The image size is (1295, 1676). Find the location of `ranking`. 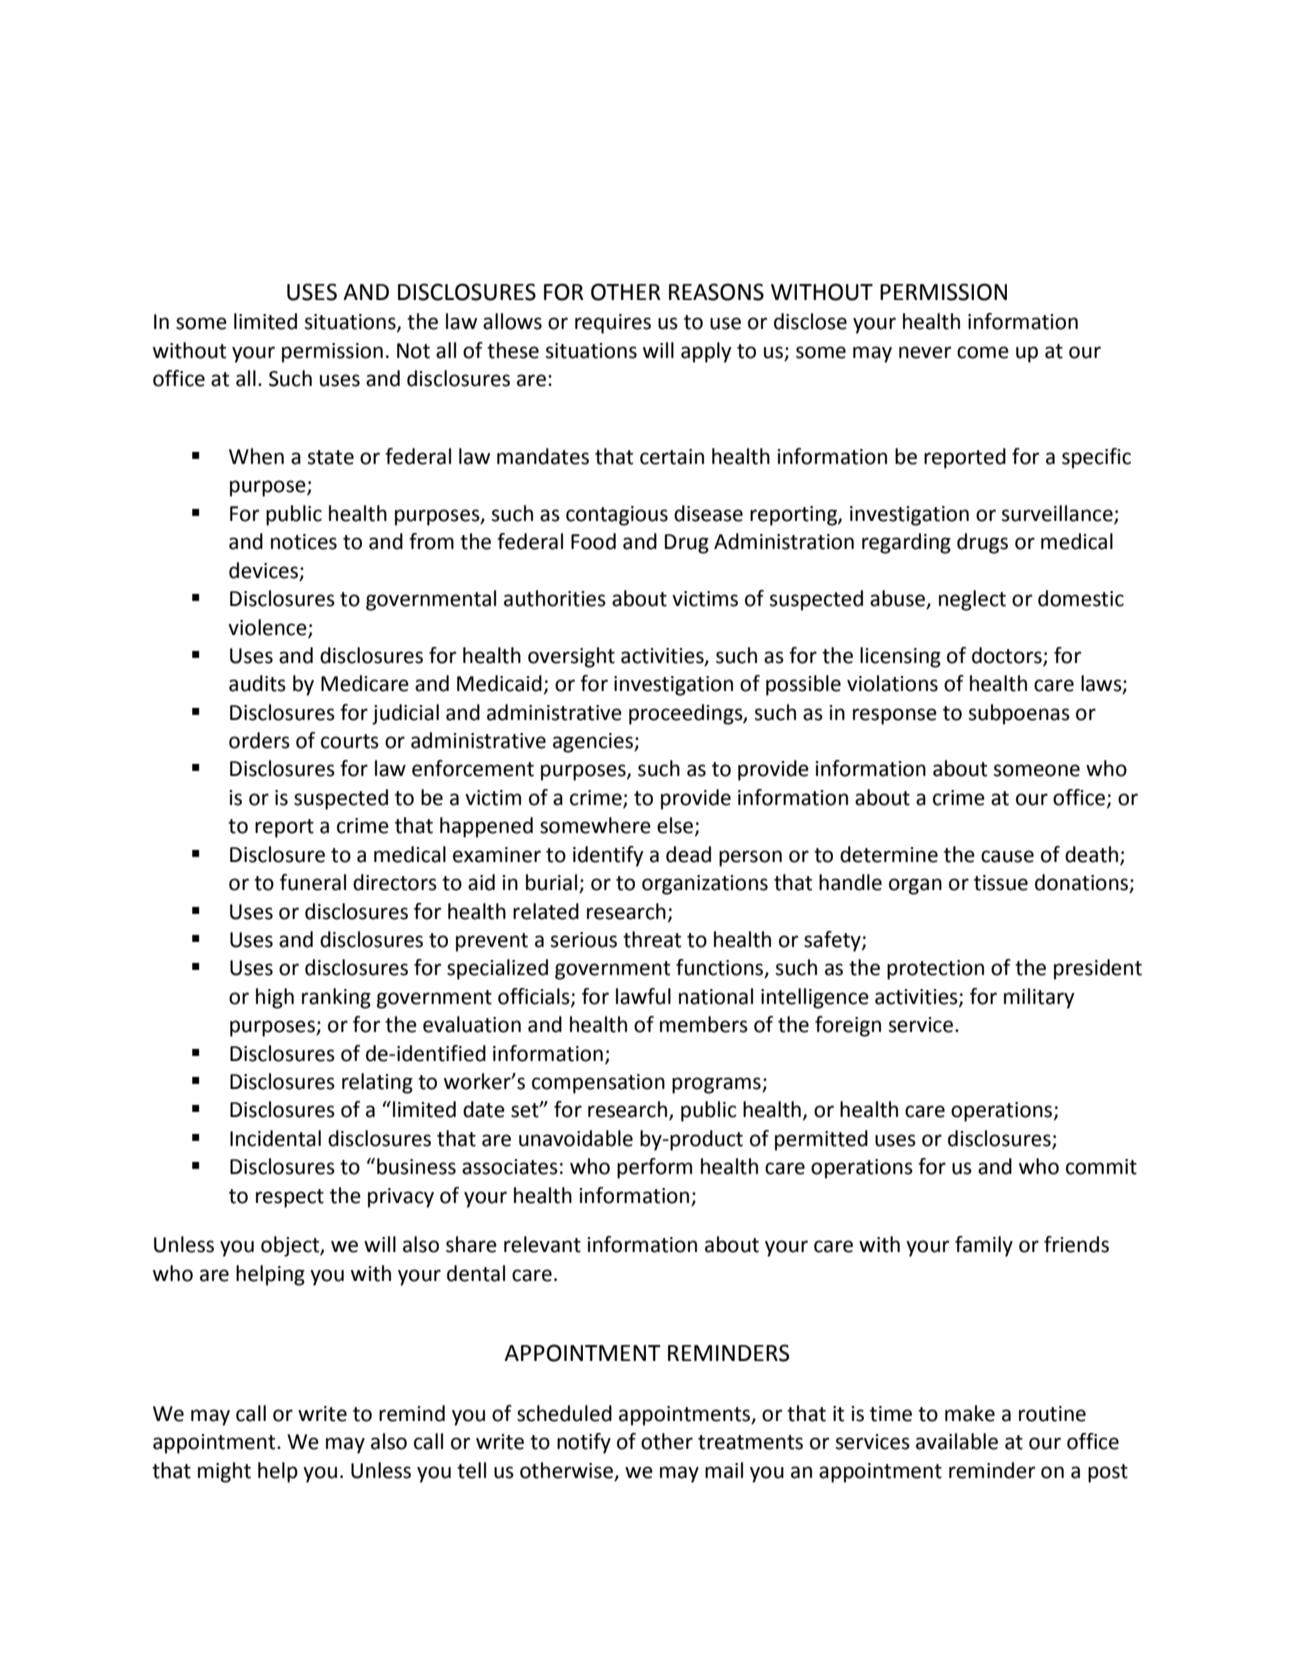

ranking is located at coordinates (336, 998).
